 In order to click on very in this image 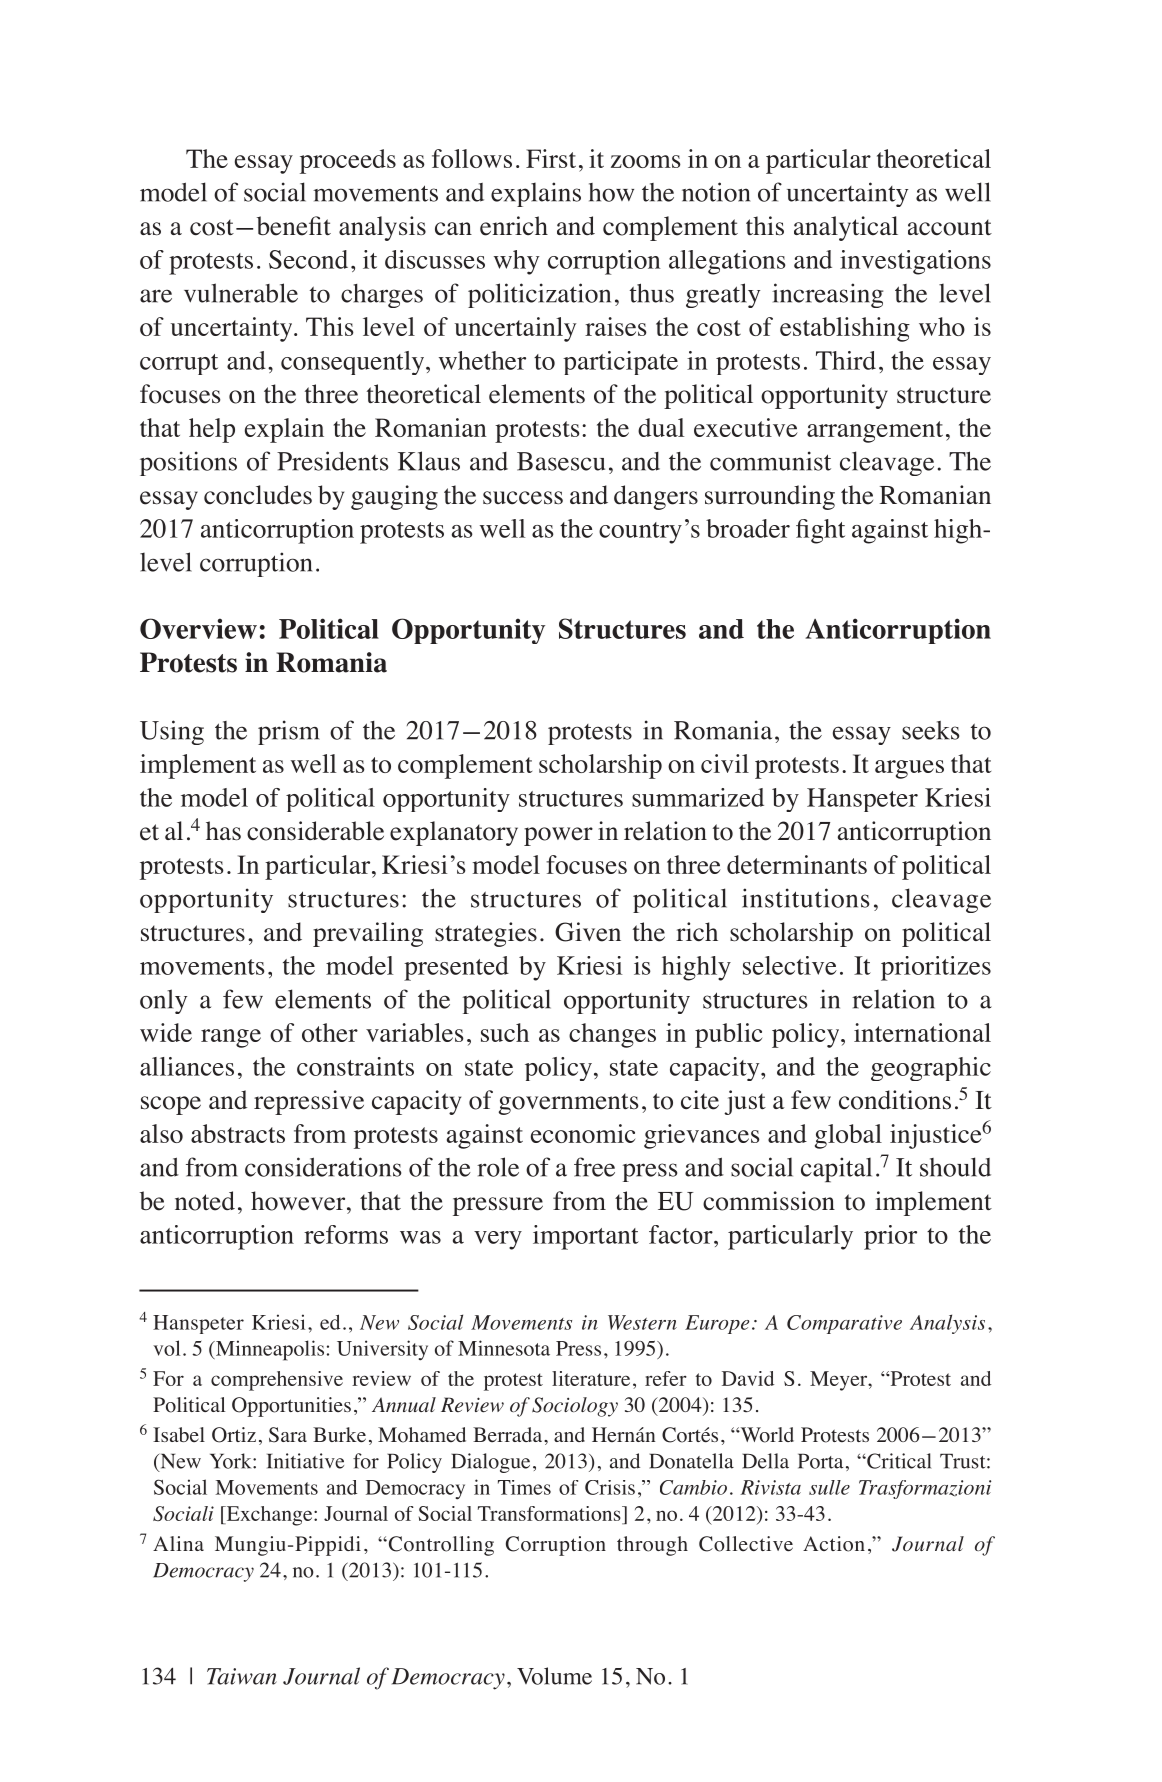, I will do `click(498, 1240)`.
